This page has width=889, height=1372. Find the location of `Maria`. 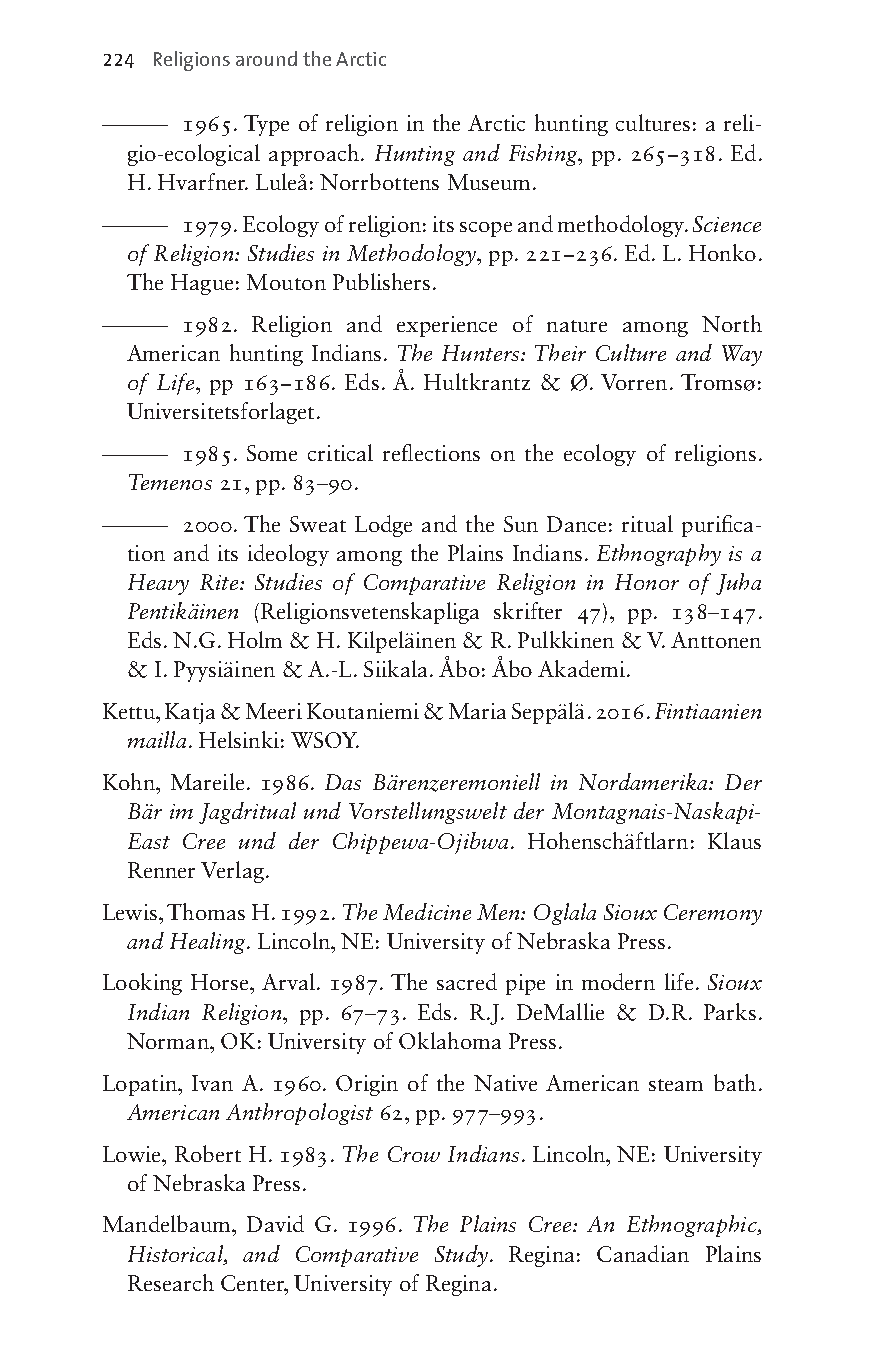

Maria is located at coordinates (477, 711).
